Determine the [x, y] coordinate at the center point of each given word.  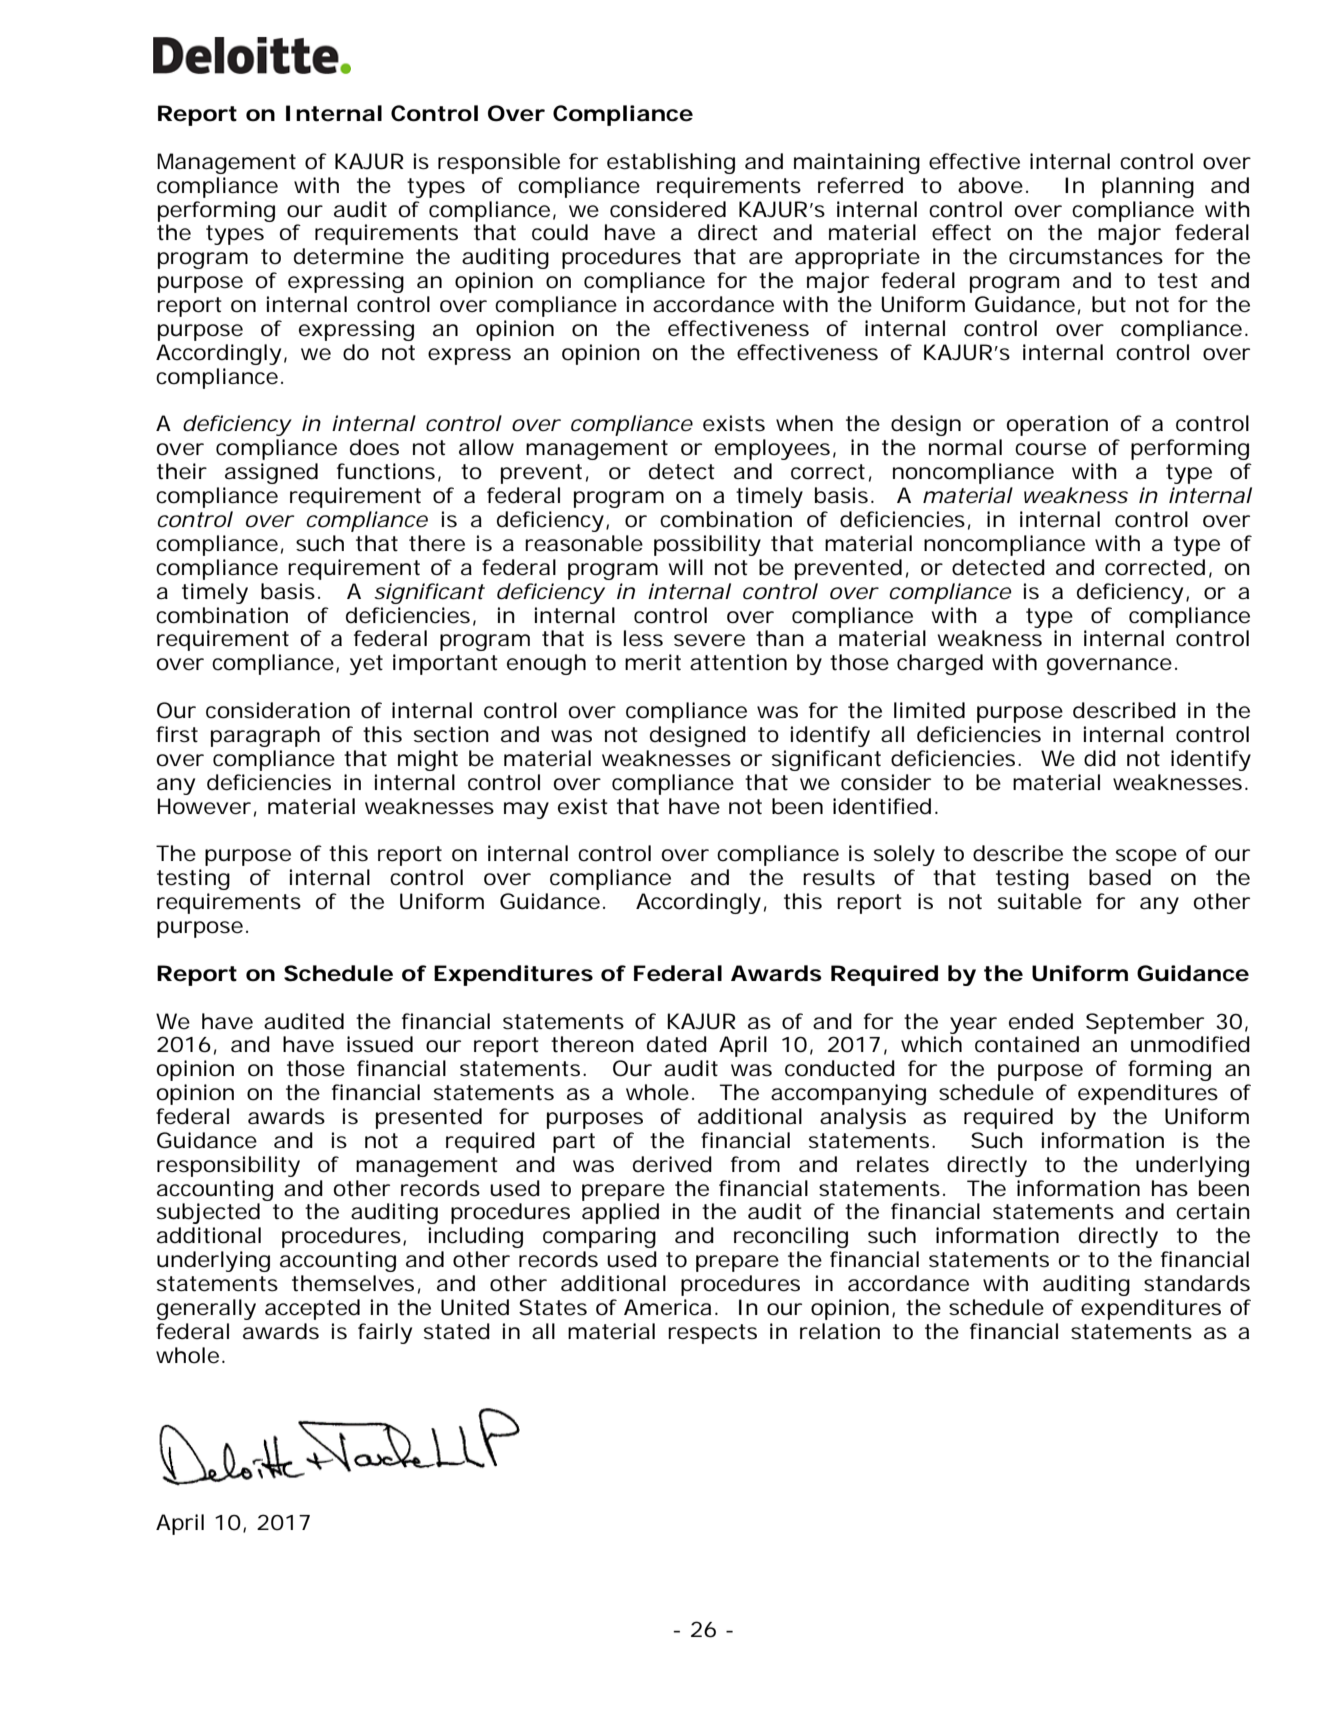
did [1100, 758]
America [667, 1307]
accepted [312, 1309]
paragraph [265, 736]
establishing [671, 163]
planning [1148, 187]
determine [349, 256]
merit [653, 662]
